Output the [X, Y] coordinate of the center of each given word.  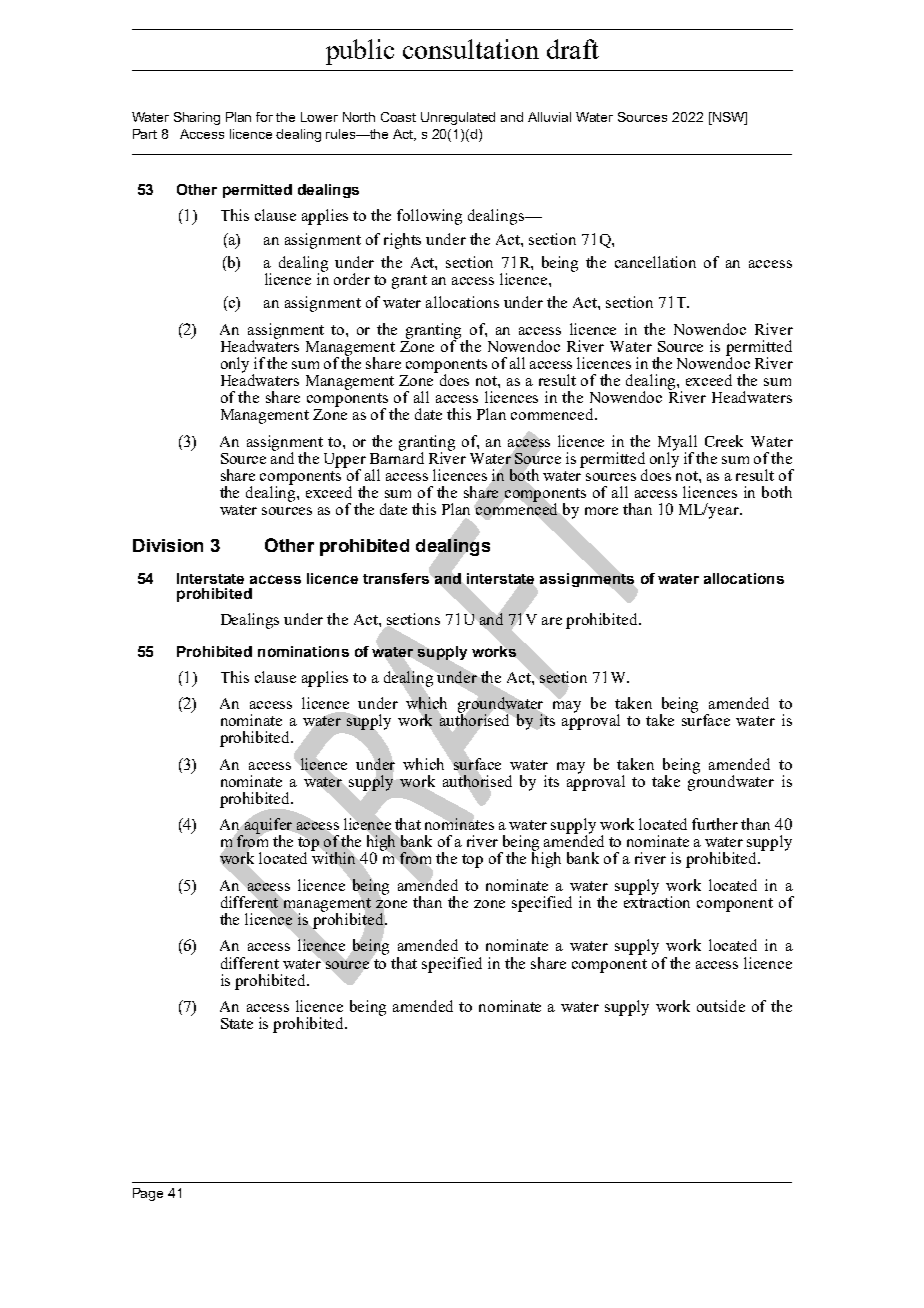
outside [721, 1006]
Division [168, 545]
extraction [657, 901]
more [601, 511]
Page [148, 1194]
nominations [303, 651]
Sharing [197, 118]
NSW [728, 118]
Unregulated [458, 118]
